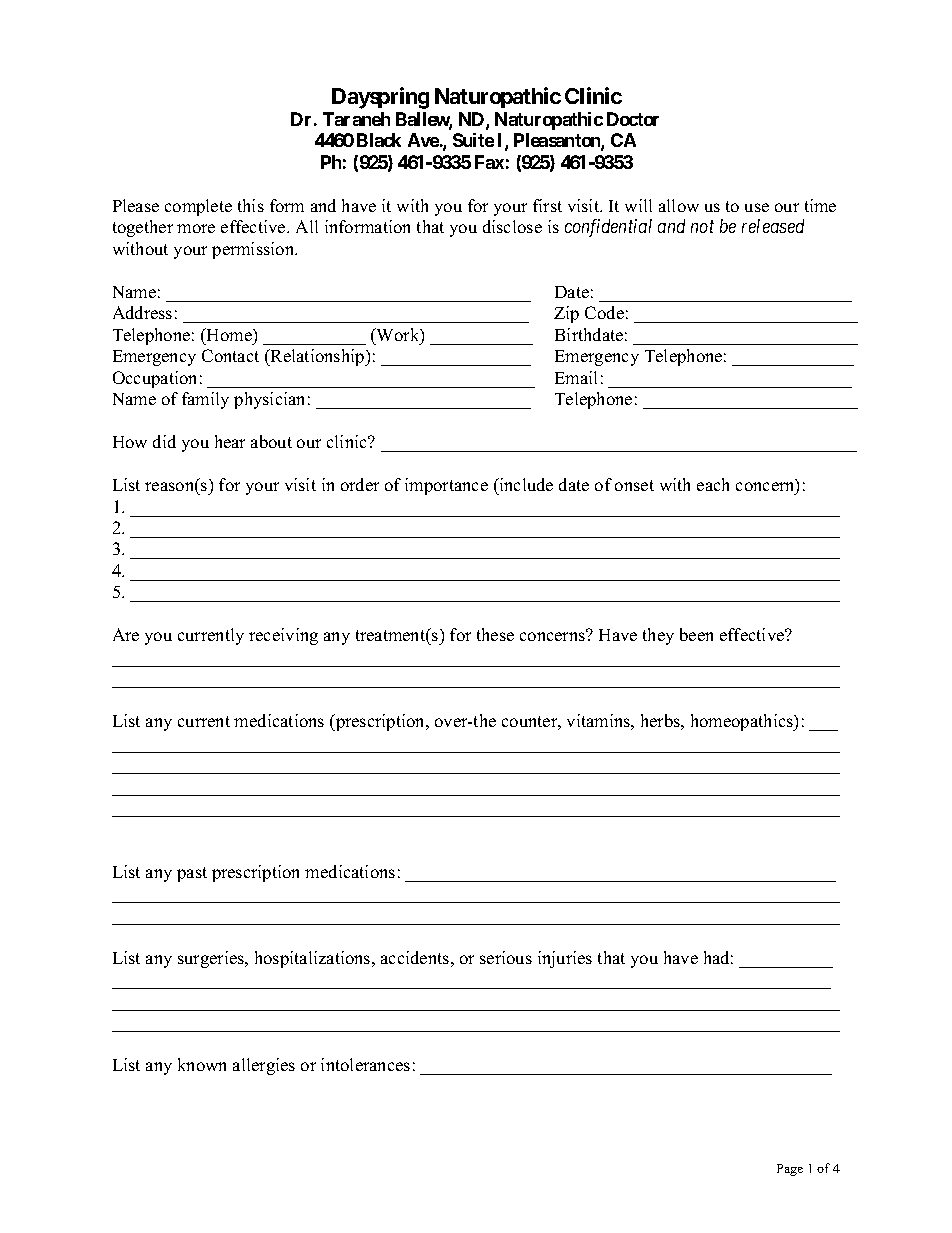 This page has height=1233, width=952. What do you see at coordinates (202, 1064) in the page?
I see `known` at bounding box center [202, 1064].
